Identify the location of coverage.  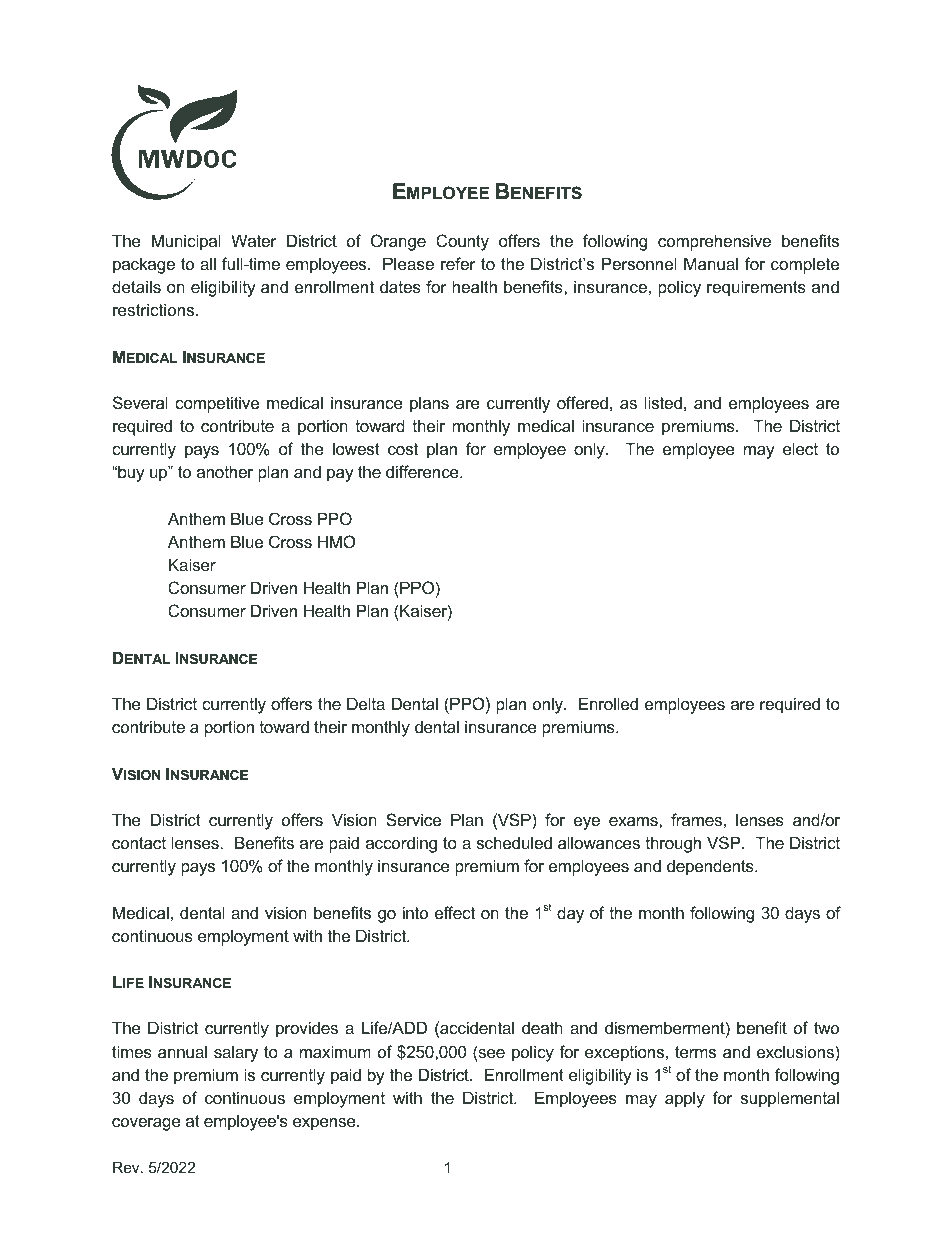
(146, 1124).
